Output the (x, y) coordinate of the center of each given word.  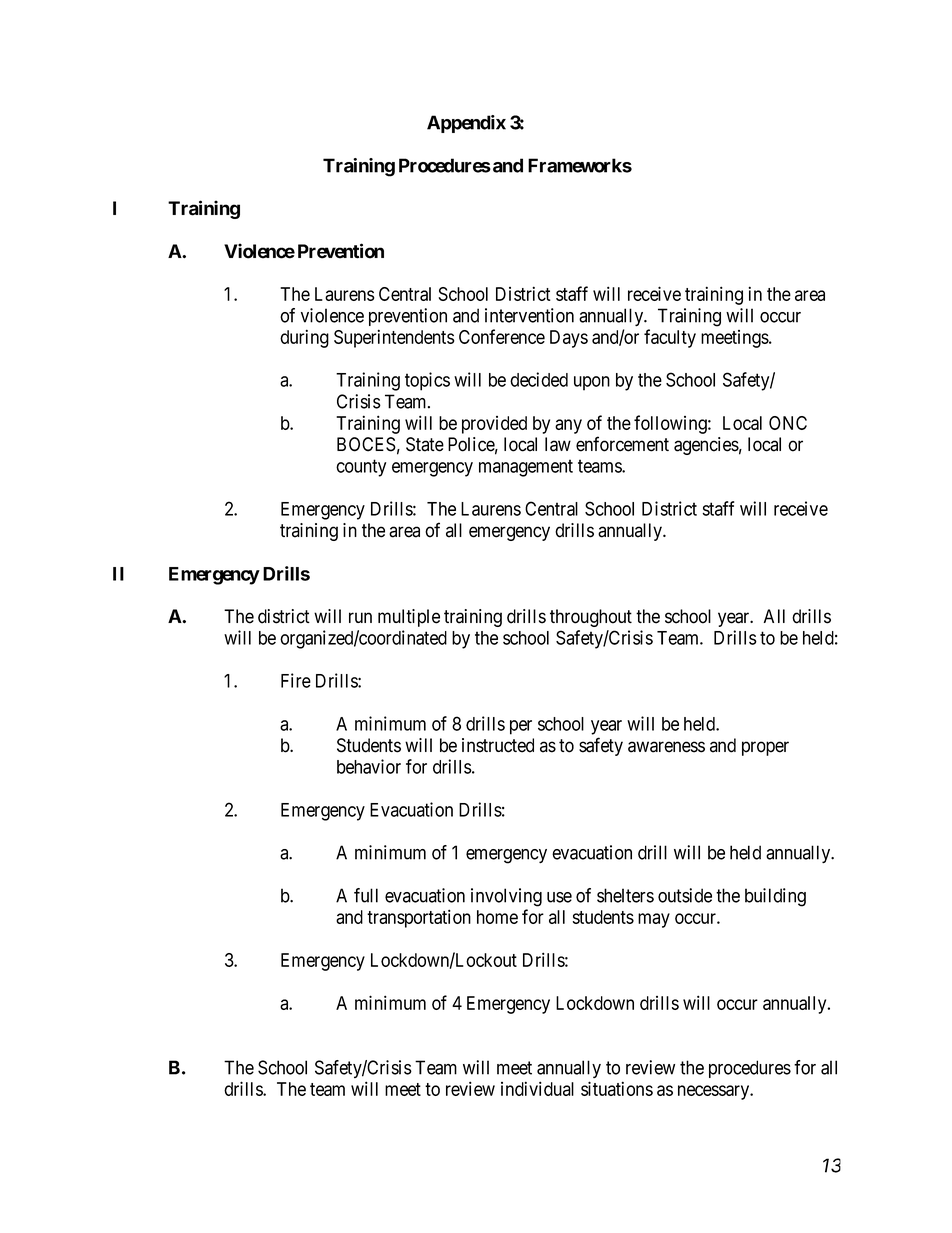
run (360, 617)
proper (765, 748)
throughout (591, 618)
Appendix (466, 124)
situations (617, 1088)
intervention (529, 315)
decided (539, 379)
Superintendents (394, 338)
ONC (788, 423)
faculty (670, 338)
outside (685, 895)
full (366, 895)
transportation (419, 918)
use (559, 897)
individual (537, 1088)
